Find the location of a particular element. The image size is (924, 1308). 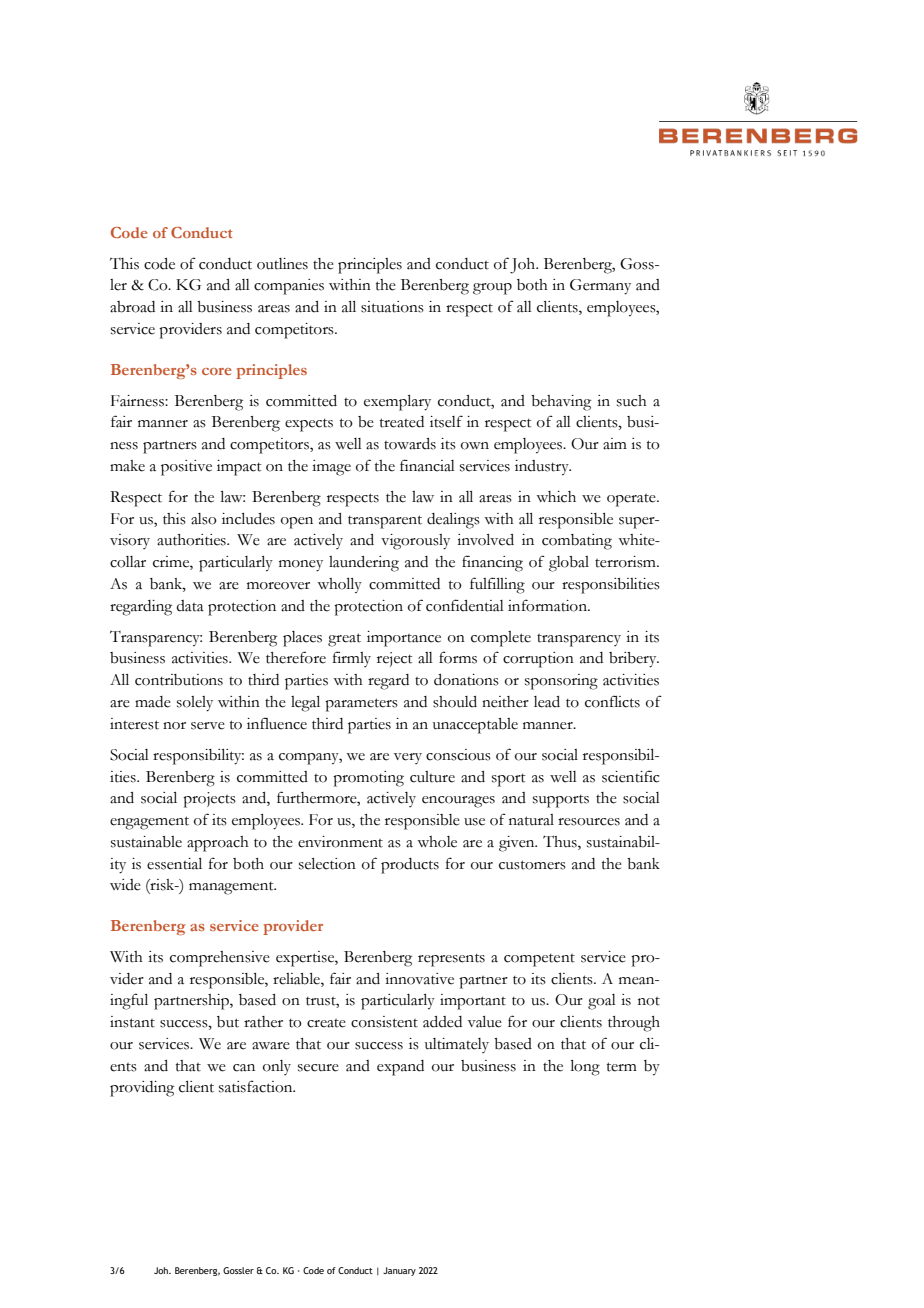

Germany is located at coordinates (600, 287).
